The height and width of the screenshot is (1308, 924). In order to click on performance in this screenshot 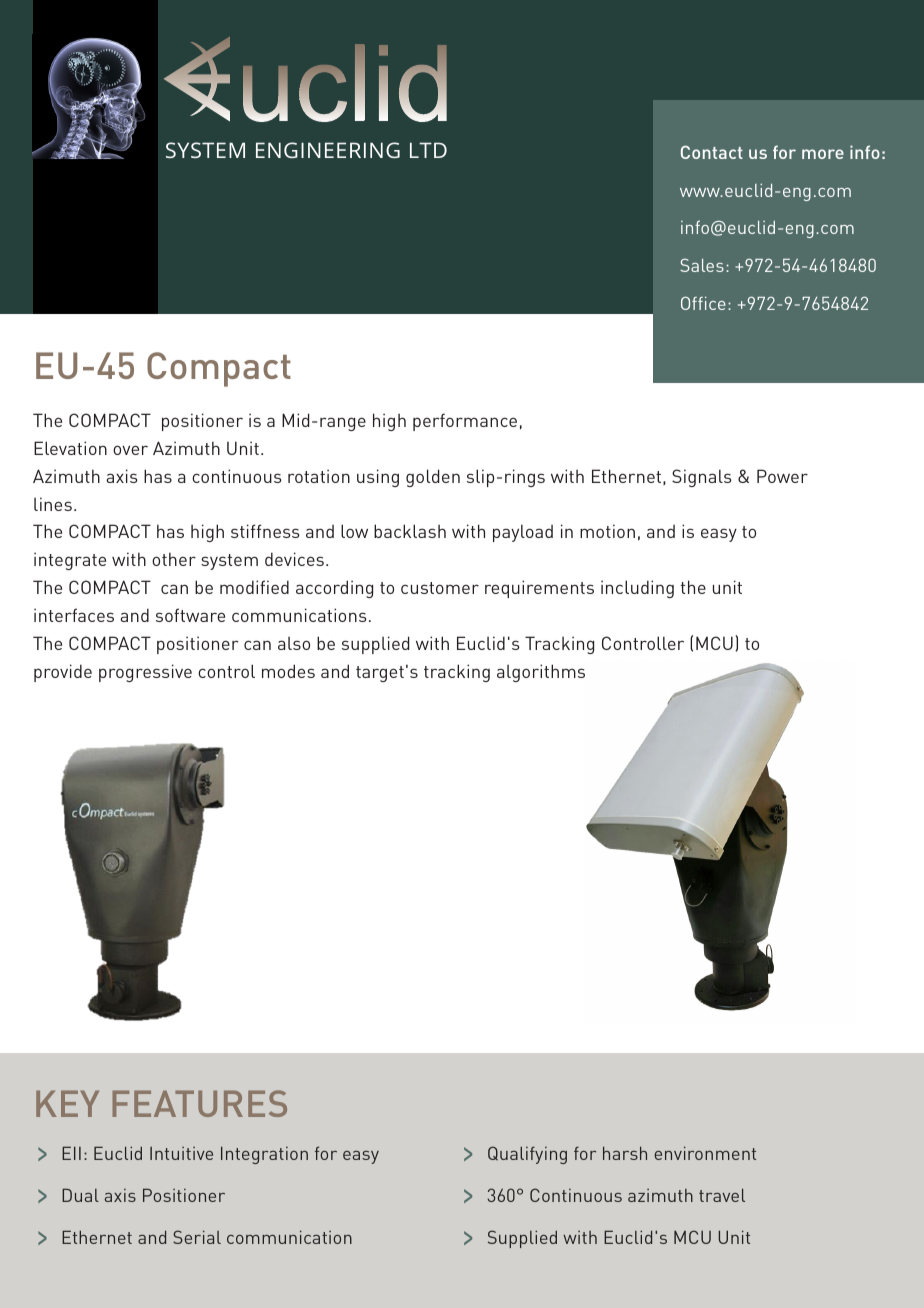, I will do `click(465, 422)`.
